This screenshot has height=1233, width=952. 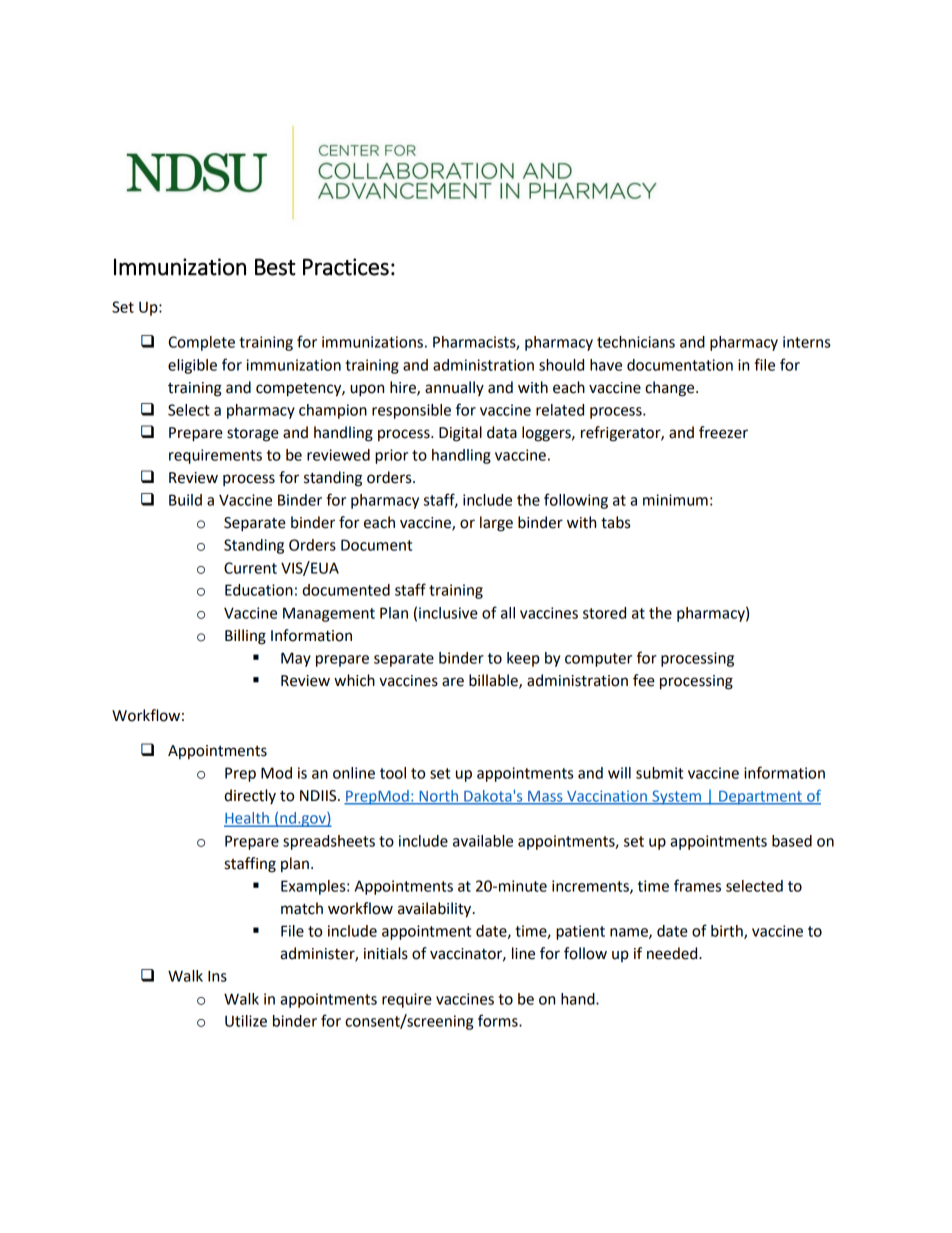 I want to click on Billing, so click(x=245, y=637).
